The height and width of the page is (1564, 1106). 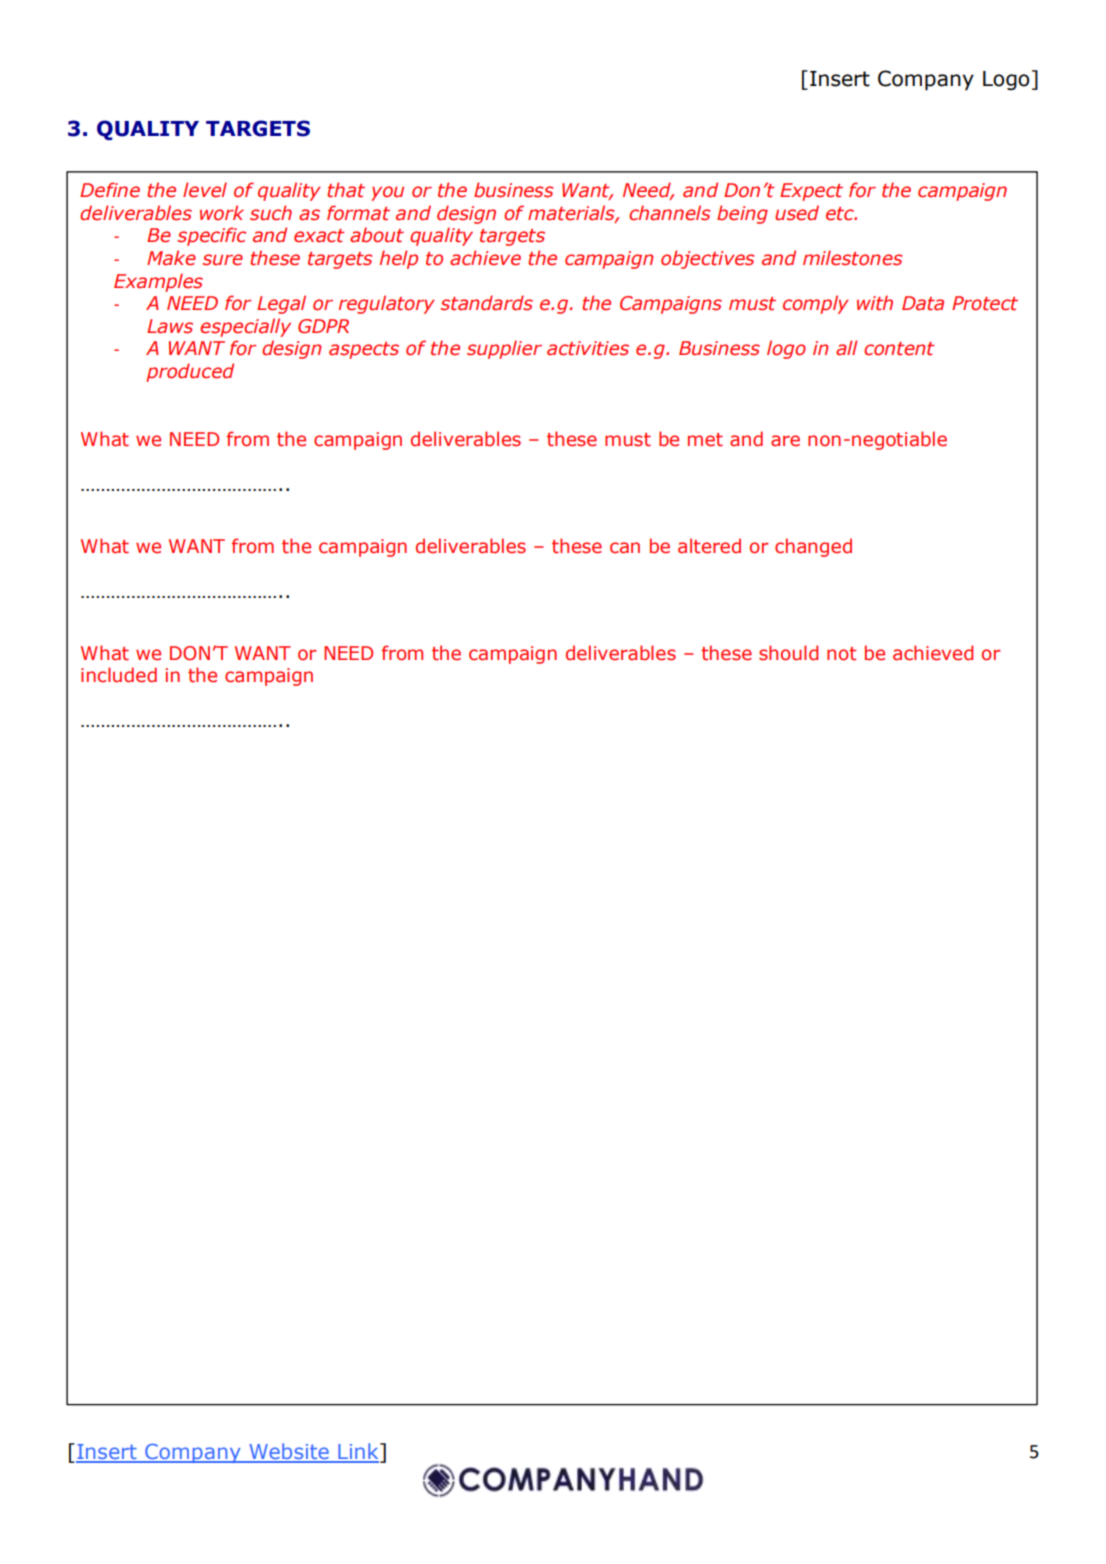 What do you see at coordinates (289, 1452) in the page?
I see `Website` at bounding box center [289, 1452].
